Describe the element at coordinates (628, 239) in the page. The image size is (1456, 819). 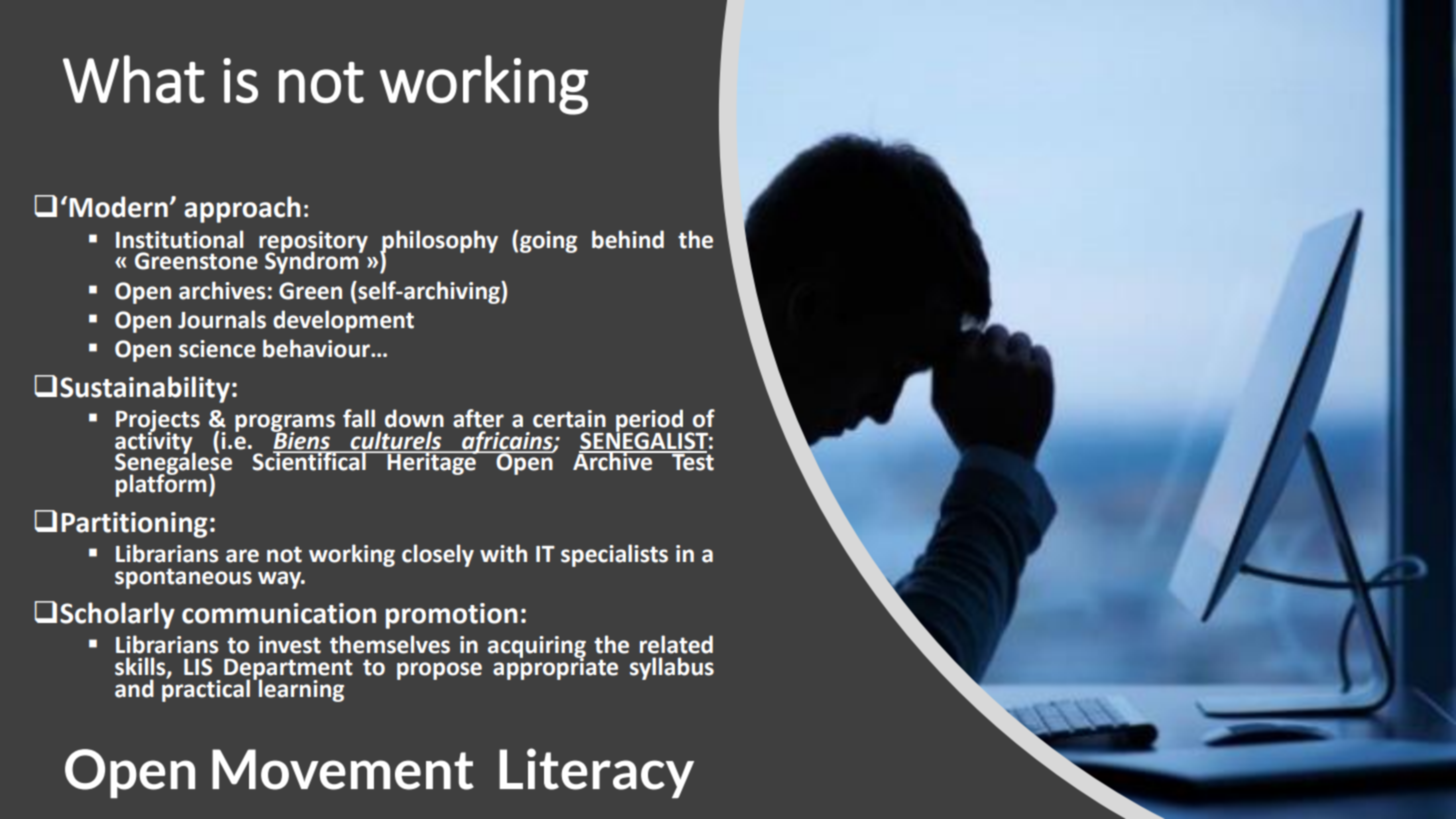
I see `behind` at that location.
